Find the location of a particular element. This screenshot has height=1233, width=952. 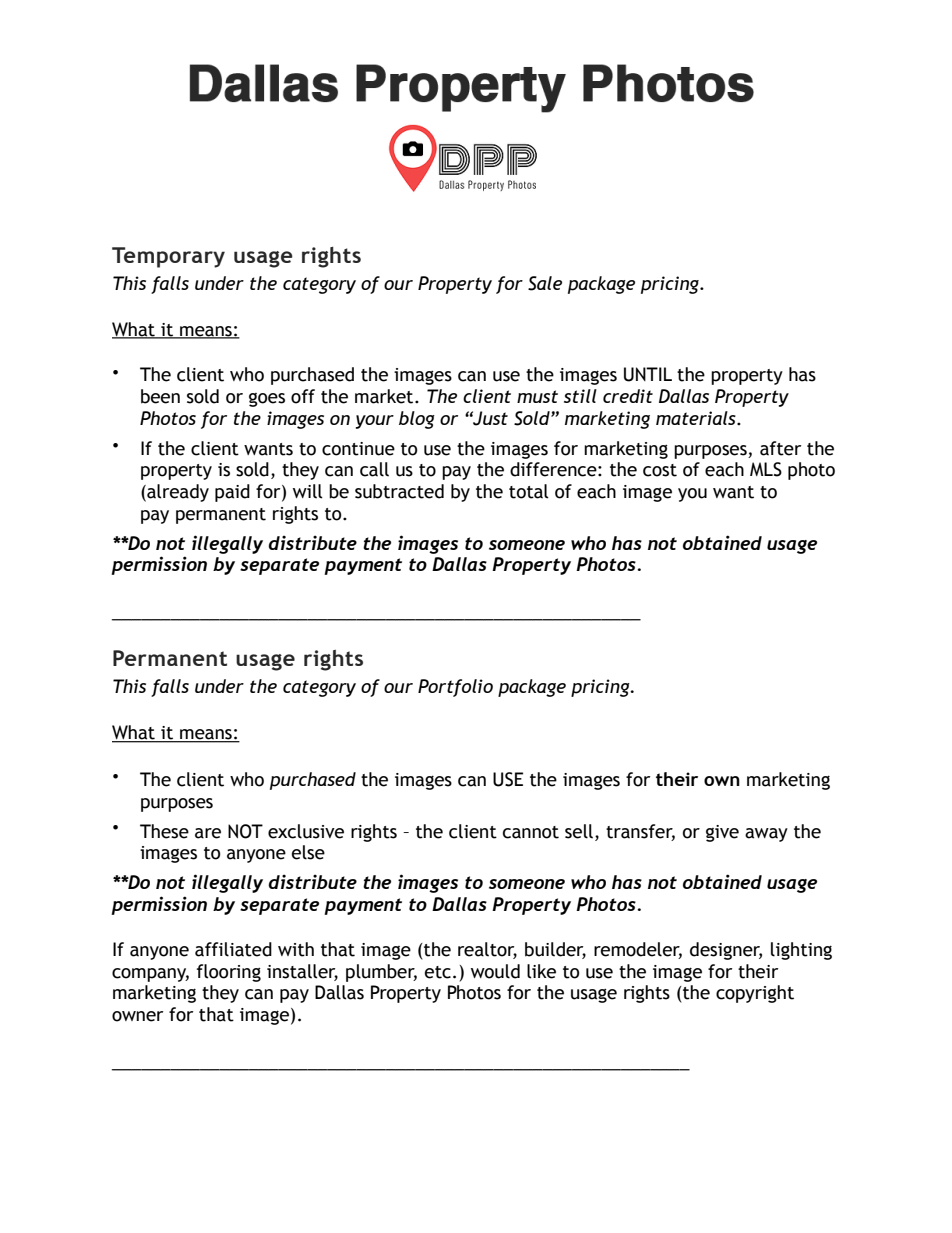

materials is located at coordinates (697, 418).
